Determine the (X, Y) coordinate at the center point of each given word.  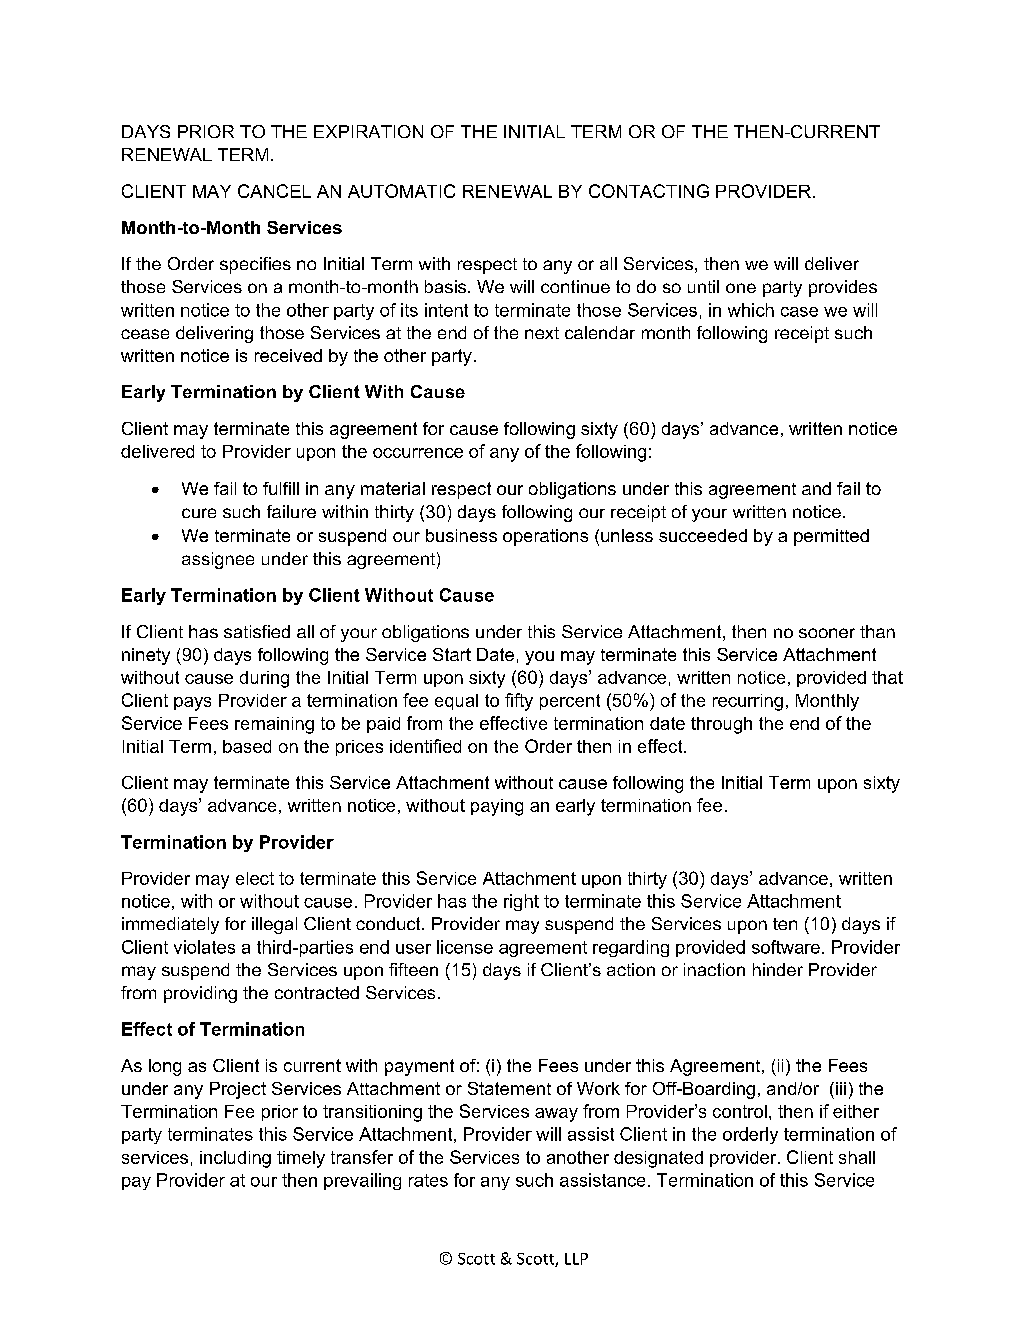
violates (204, 947)
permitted (831, 537)
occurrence (418, 453)
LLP (576, 1259)
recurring (748, 702)
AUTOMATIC (401, 191)
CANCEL (274, 191)
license (465, 947)
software (786, 947)
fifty (519, 702)
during (264, 679)
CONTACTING (649, 191)
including (235, 1159)
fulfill (281, 488)
